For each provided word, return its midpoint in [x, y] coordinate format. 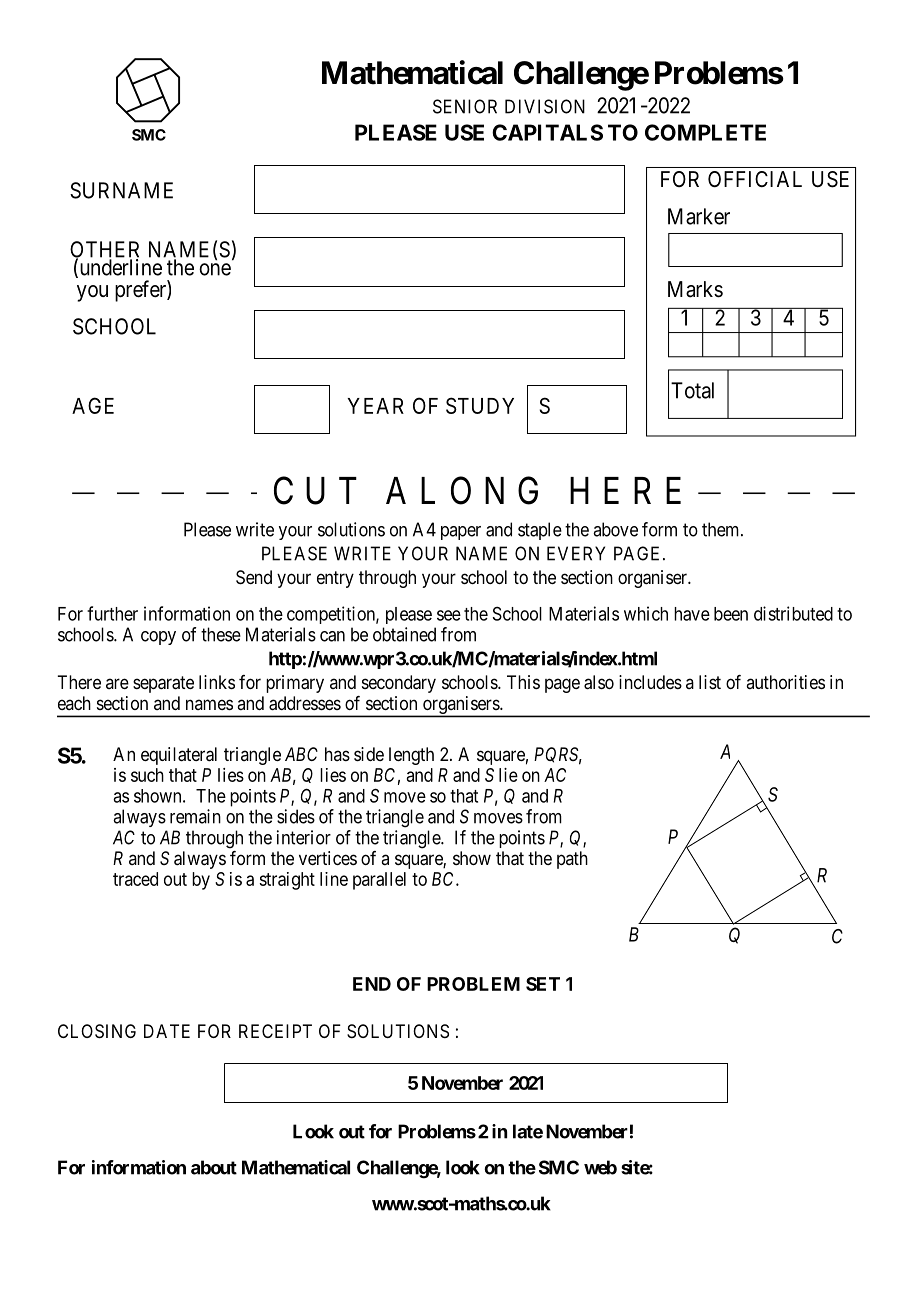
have [692, 614]
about [214, 1167]
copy [158, 638]
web [600, 1167]
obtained [404, 634]
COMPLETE [705, 132]
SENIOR [465, 106]
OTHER [104, 250]
